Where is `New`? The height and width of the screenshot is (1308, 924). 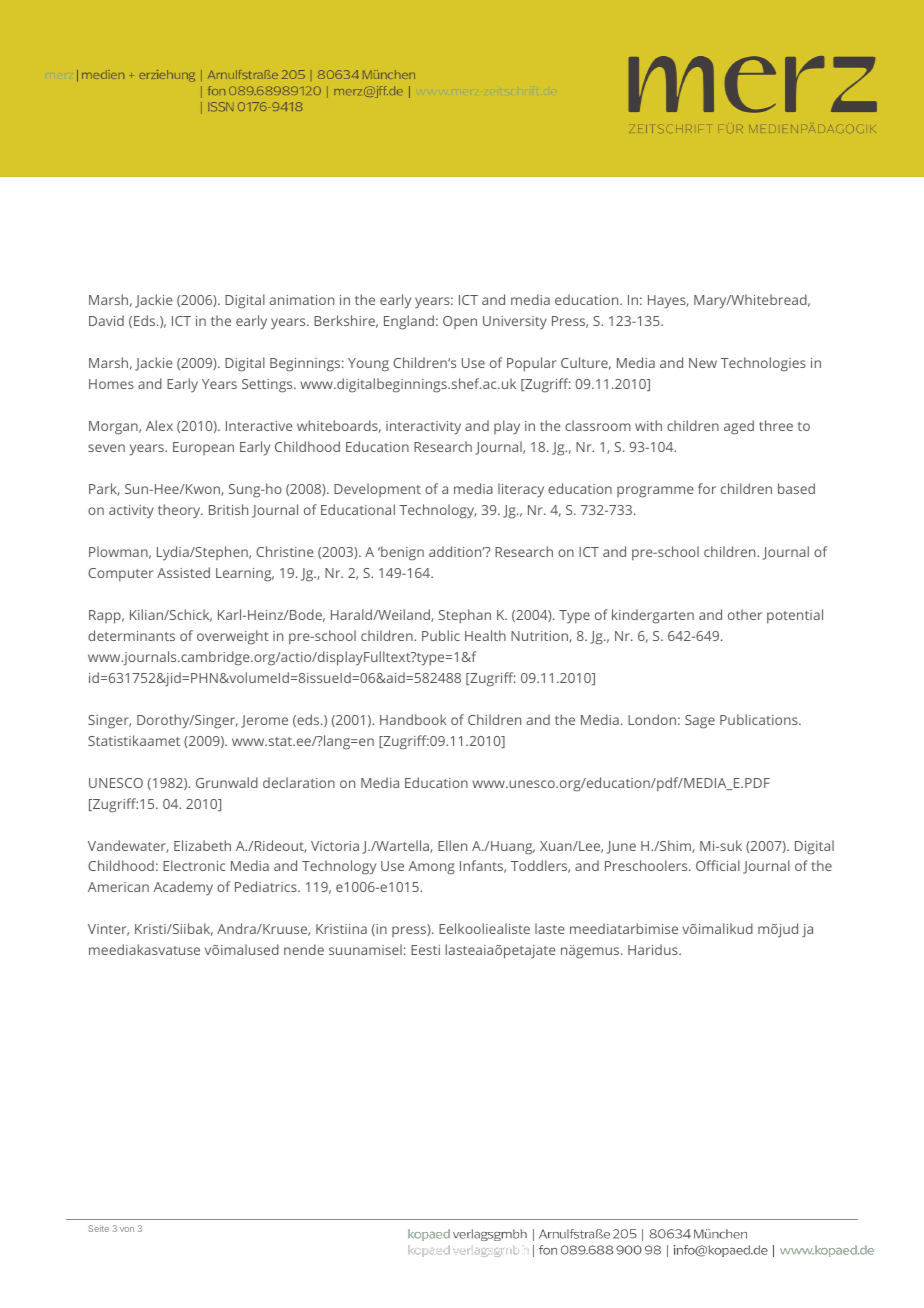 New is located at coordinates (703, 363).
